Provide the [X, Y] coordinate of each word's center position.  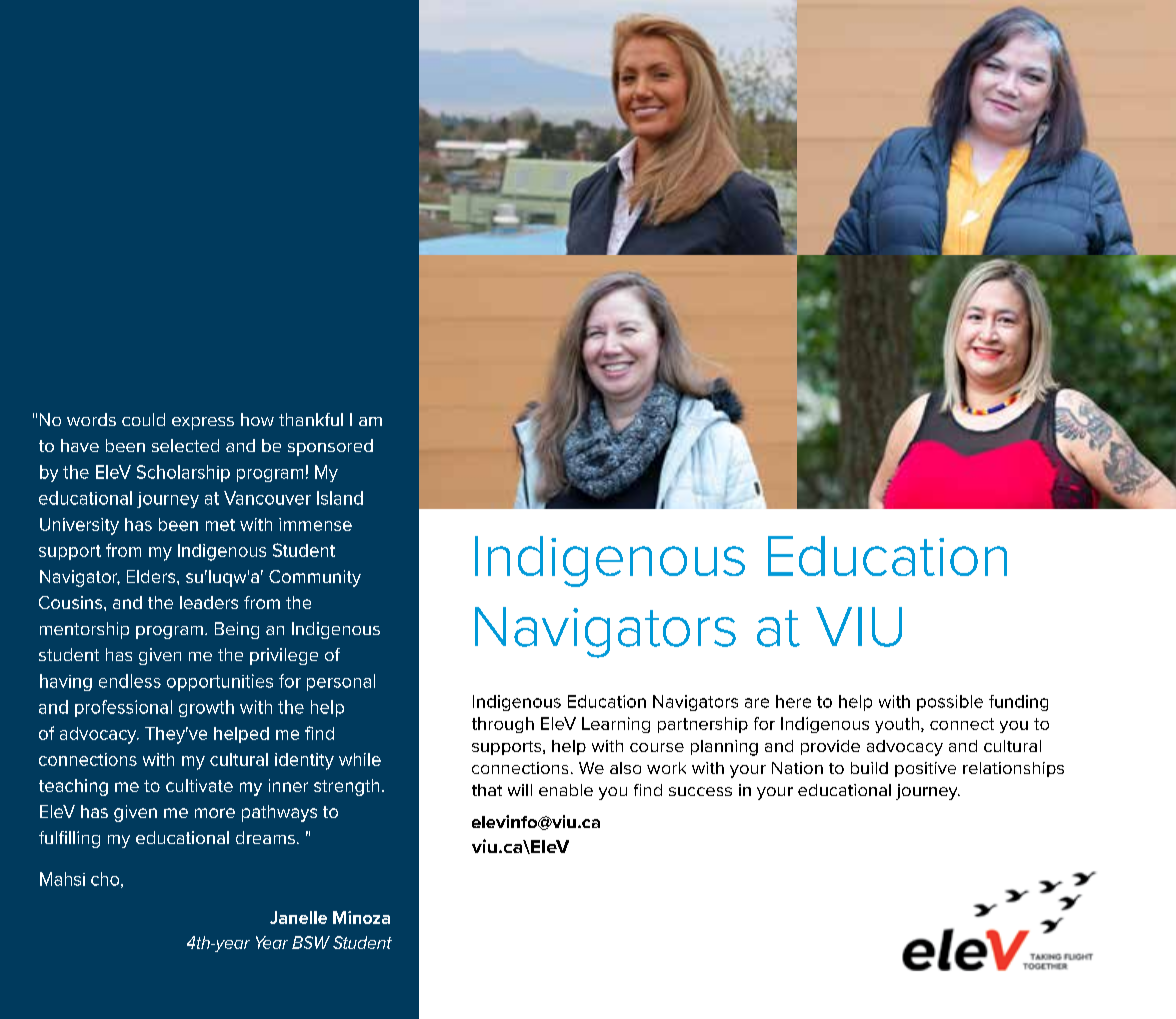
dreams [265, 837]
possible [950, 703]
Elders [152, 576]
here [793, 701]
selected [185, 445]
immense [315, 524]
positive [925, 769]
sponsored [330, 447]
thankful [311, 419]
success [700, 791]
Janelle [298, 917]
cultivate [199, 785]
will [520, 790]
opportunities [220, 682]
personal [341, 682]
